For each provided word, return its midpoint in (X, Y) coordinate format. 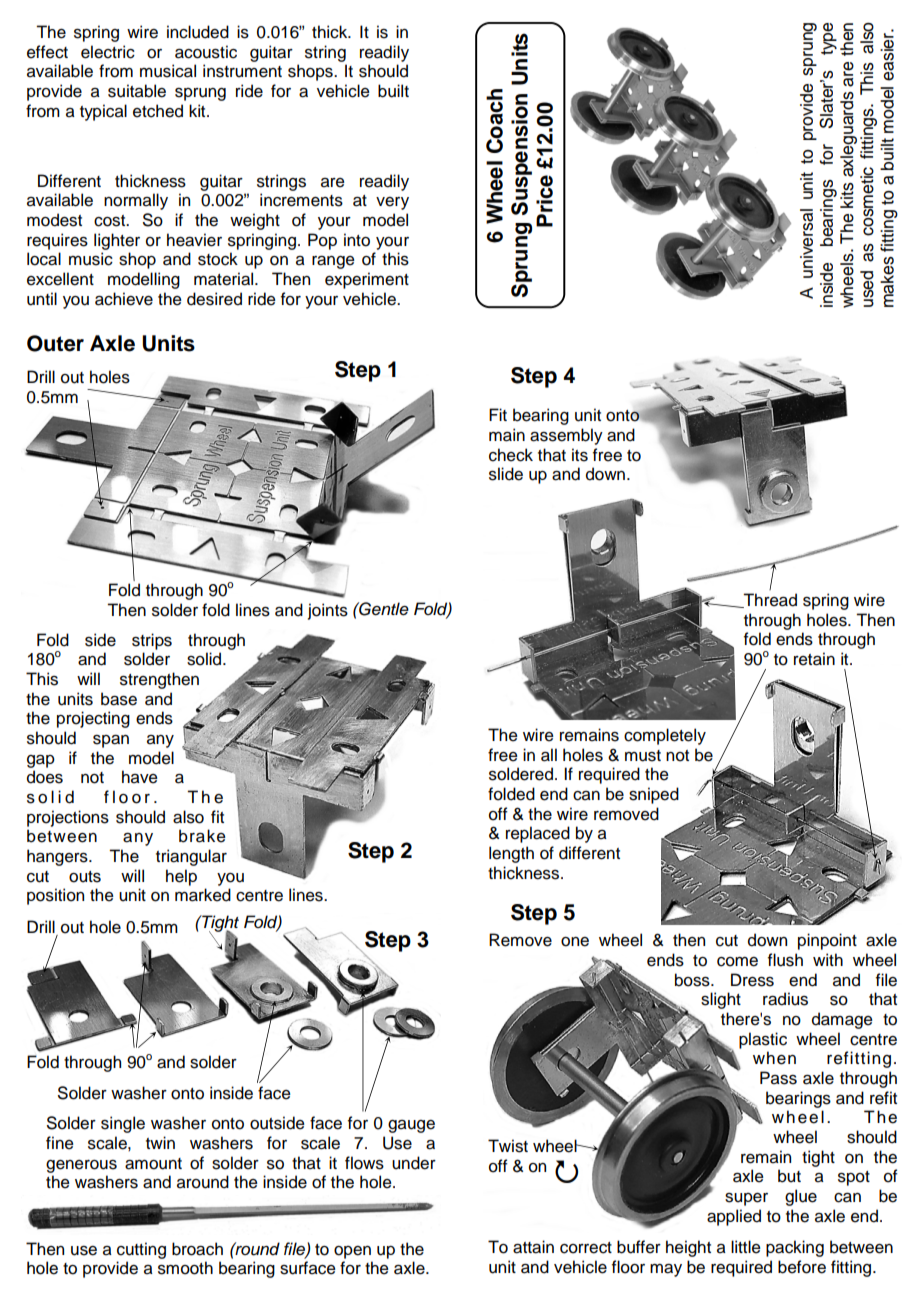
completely (665, 736)
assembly (566, 436)
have (140, 777)
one (575, 942)
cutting (141, 1250)
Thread (769, 600)
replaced (538, 834)
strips (152, 641)
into (357, 240)
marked (203, 895)
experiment (367, 280)
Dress (752, 980)
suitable (137, 91)
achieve (124, 299)
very (392, 203)
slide (506, 474)
